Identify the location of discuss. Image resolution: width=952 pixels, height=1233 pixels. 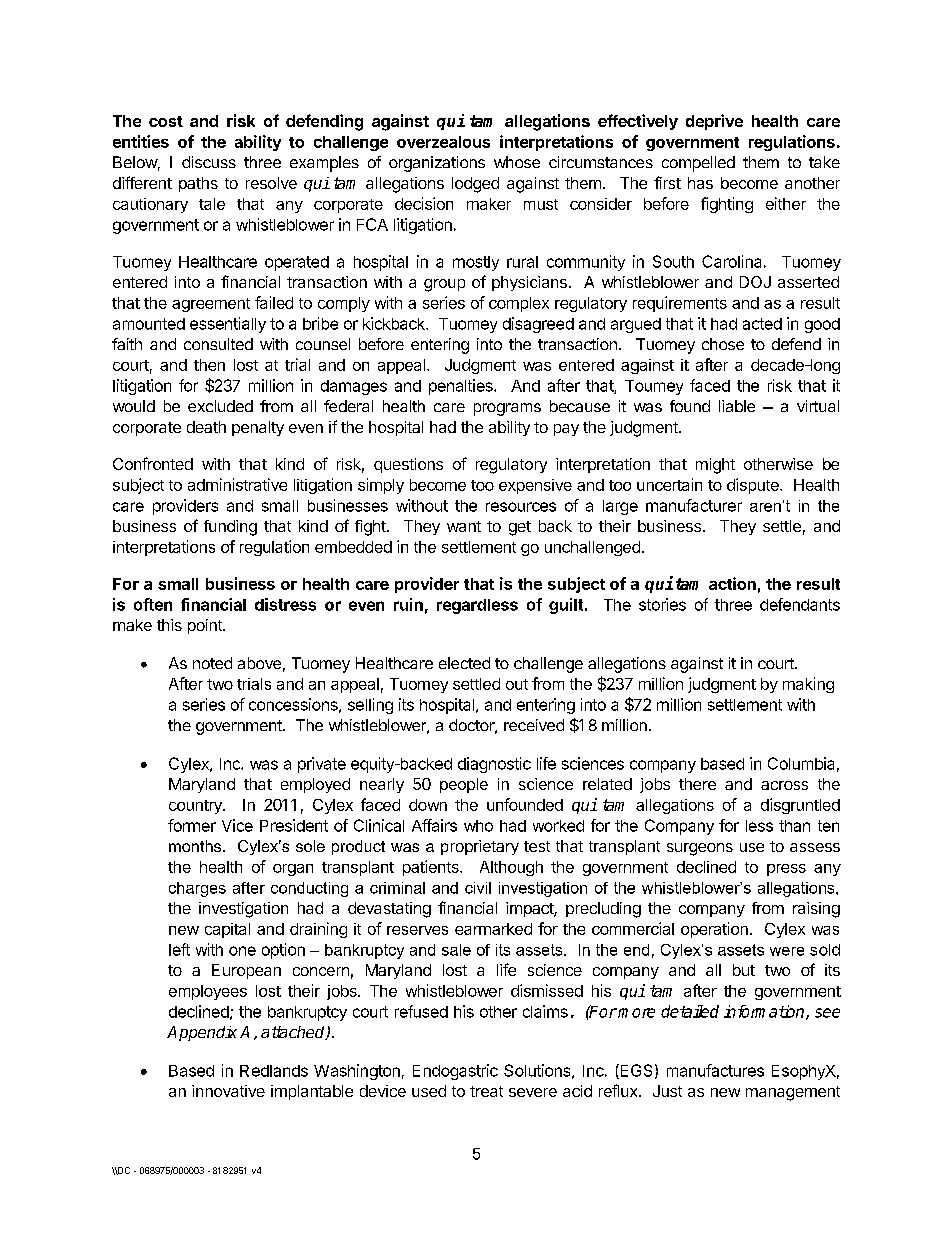
(209, 162).
